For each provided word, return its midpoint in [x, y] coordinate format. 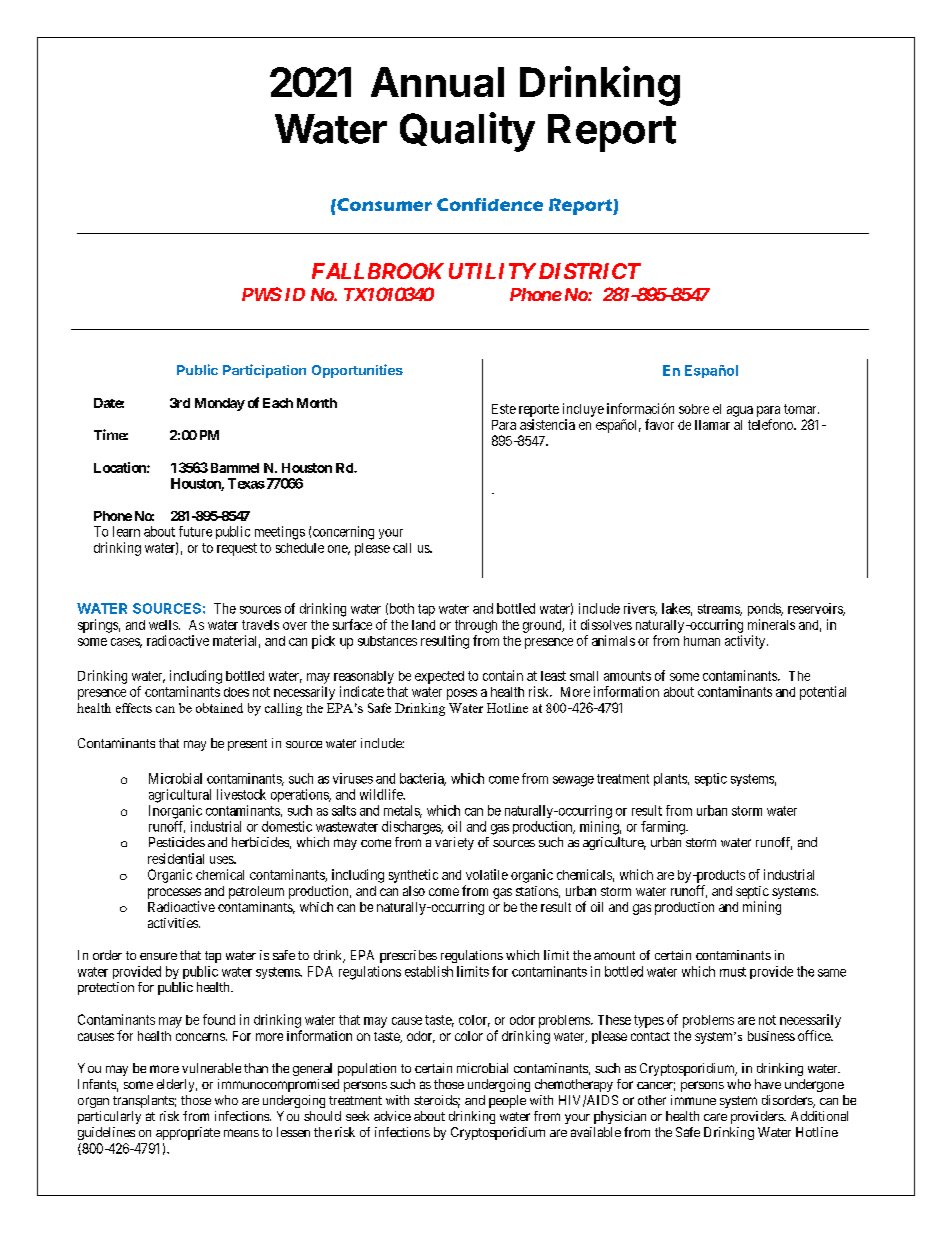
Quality [467, 132]
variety [454, 843]
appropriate [188, 1133]
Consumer [383, 204]
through [476, 626]
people [507, 1101]
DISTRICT [588, 271]
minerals [771, 624]
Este [504, 409]
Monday [220, 404]
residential [176, 858]
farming [664, 828]
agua [740, 411]
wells [164, 625]
